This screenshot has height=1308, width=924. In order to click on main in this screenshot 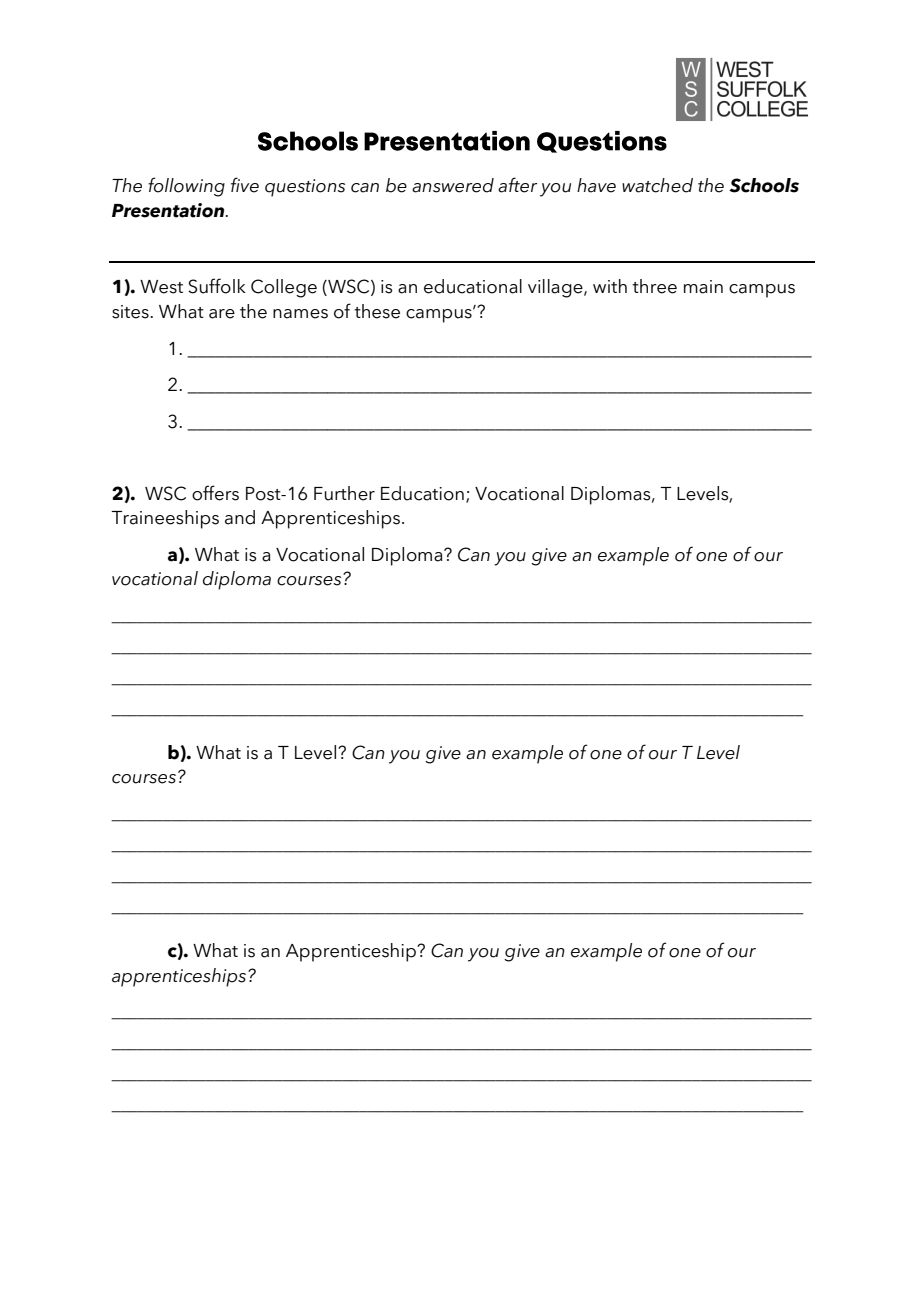, I will do `click(703, 287)`.
